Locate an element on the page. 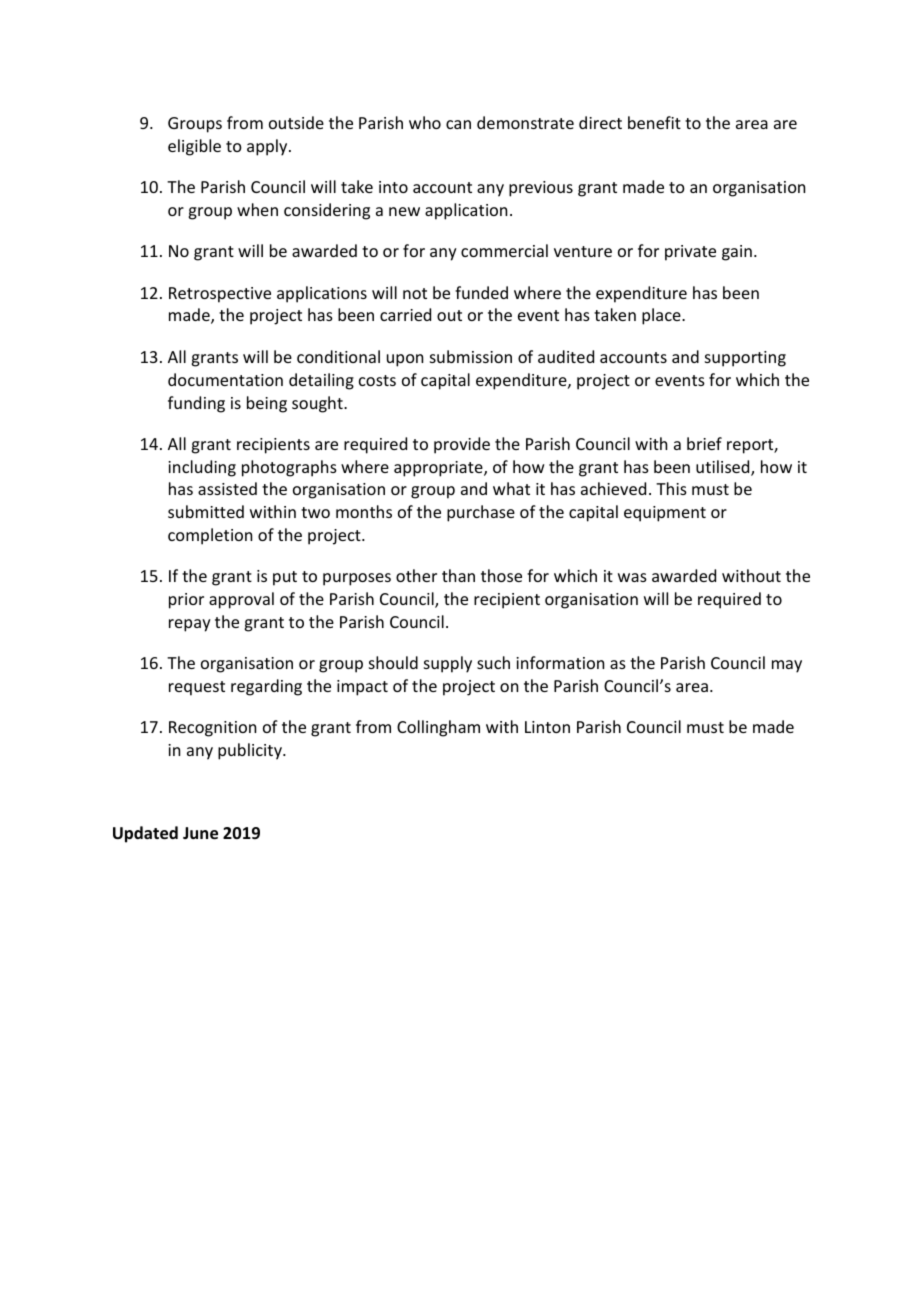 The height and width of the image is (1308, 924). June is located at coordinates (200, 833).
